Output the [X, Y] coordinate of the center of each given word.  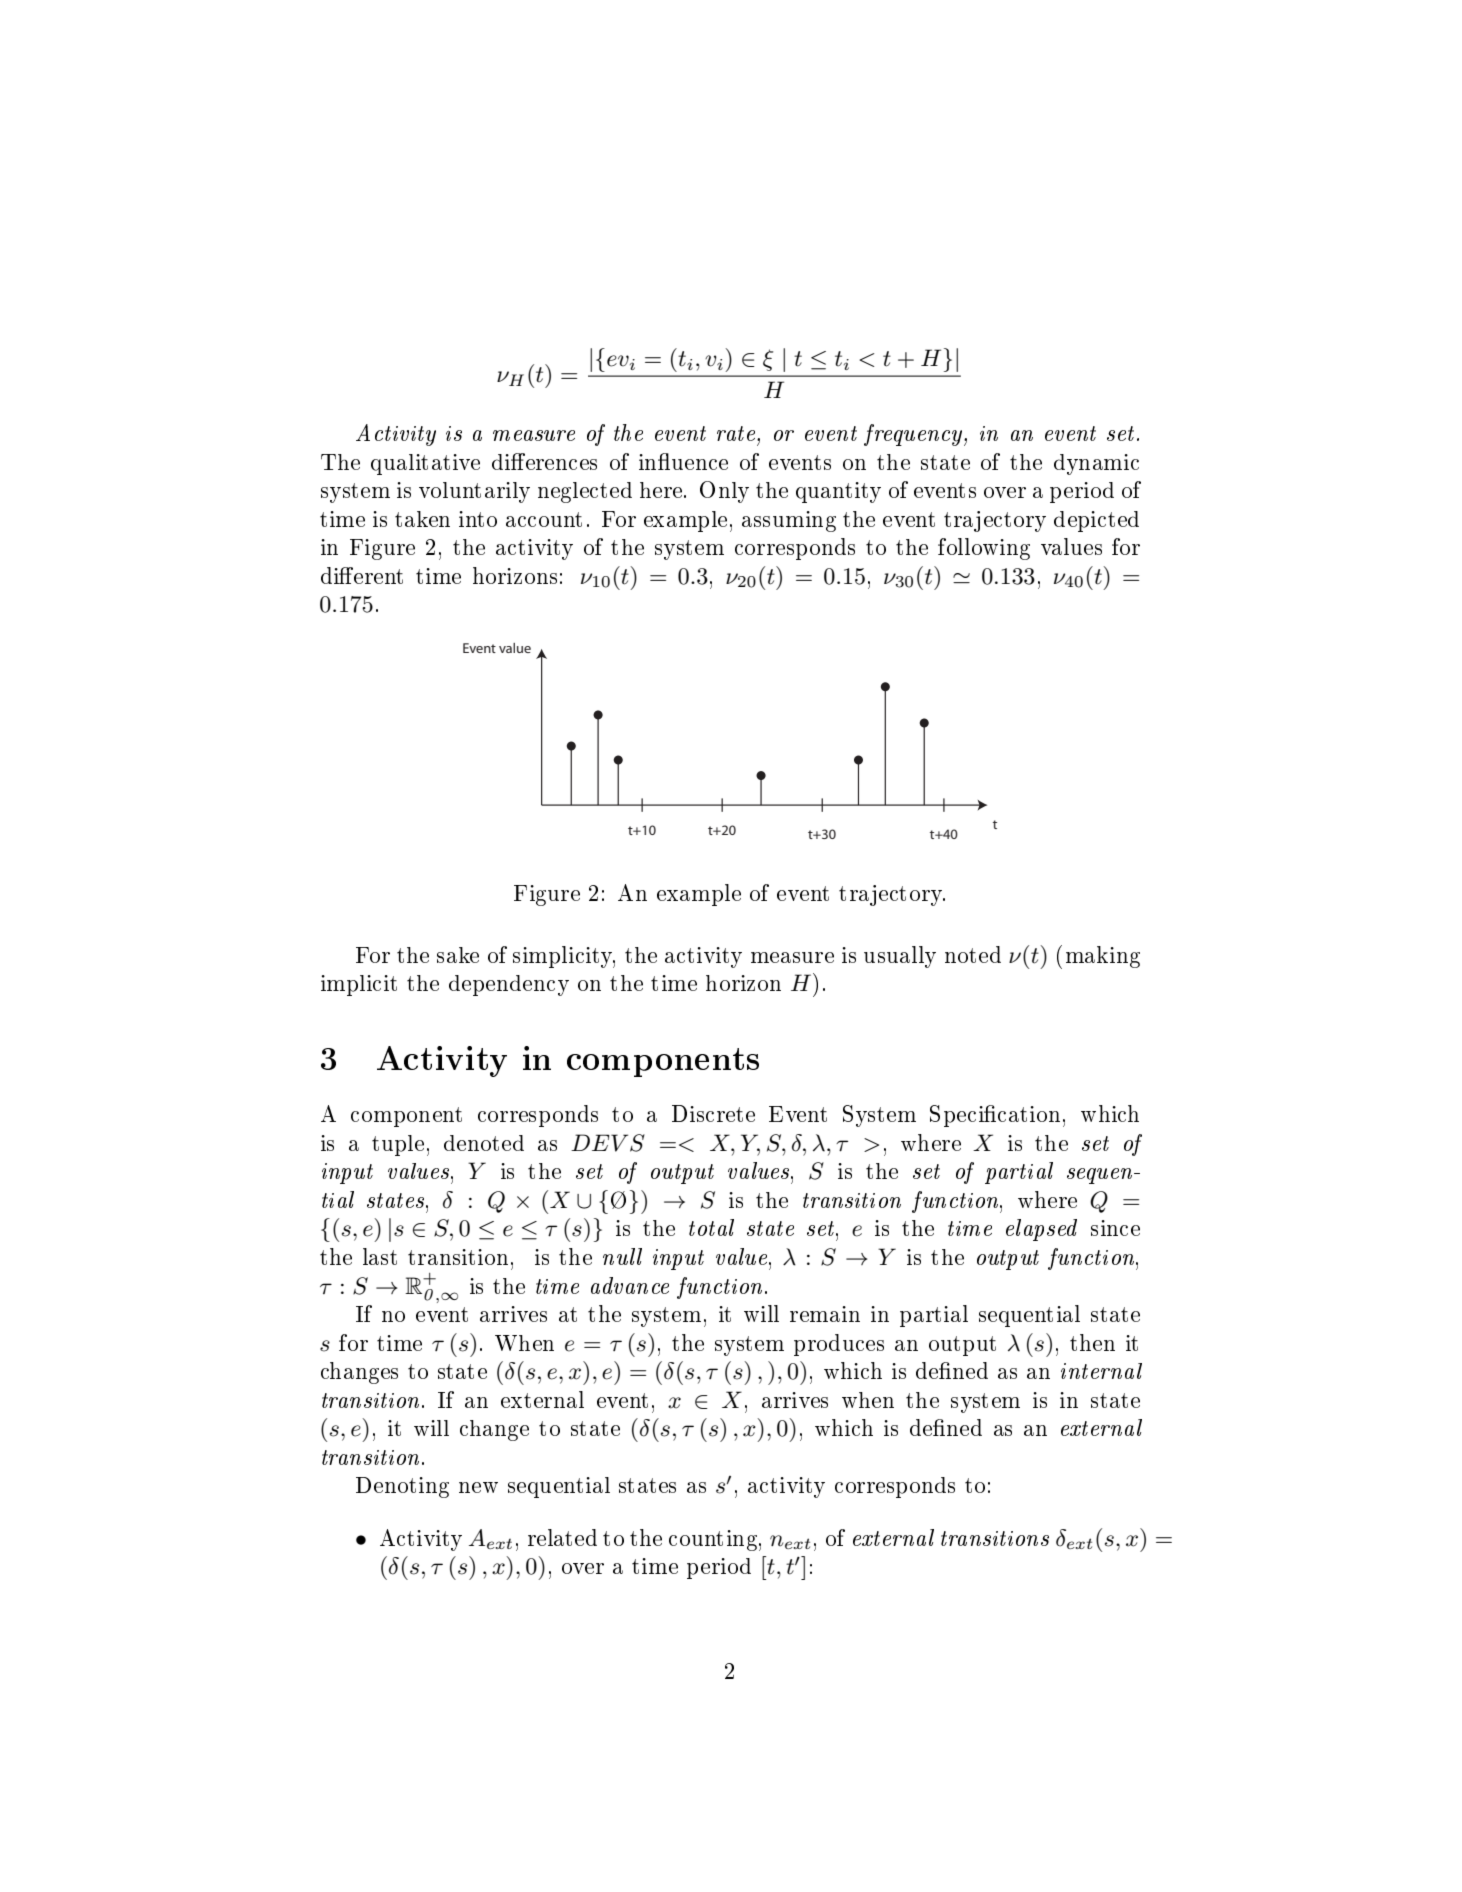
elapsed [1041, 1230]
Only [724, 492]
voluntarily [474, 492]
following [984, 549]
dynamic [1096, 464]
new [478, 1487]
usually [900, 957]
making [1103, 957]
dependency [509, 985]
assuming [789, 521]
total [711, 1227]
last [380, 1256]
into [478, 519]
